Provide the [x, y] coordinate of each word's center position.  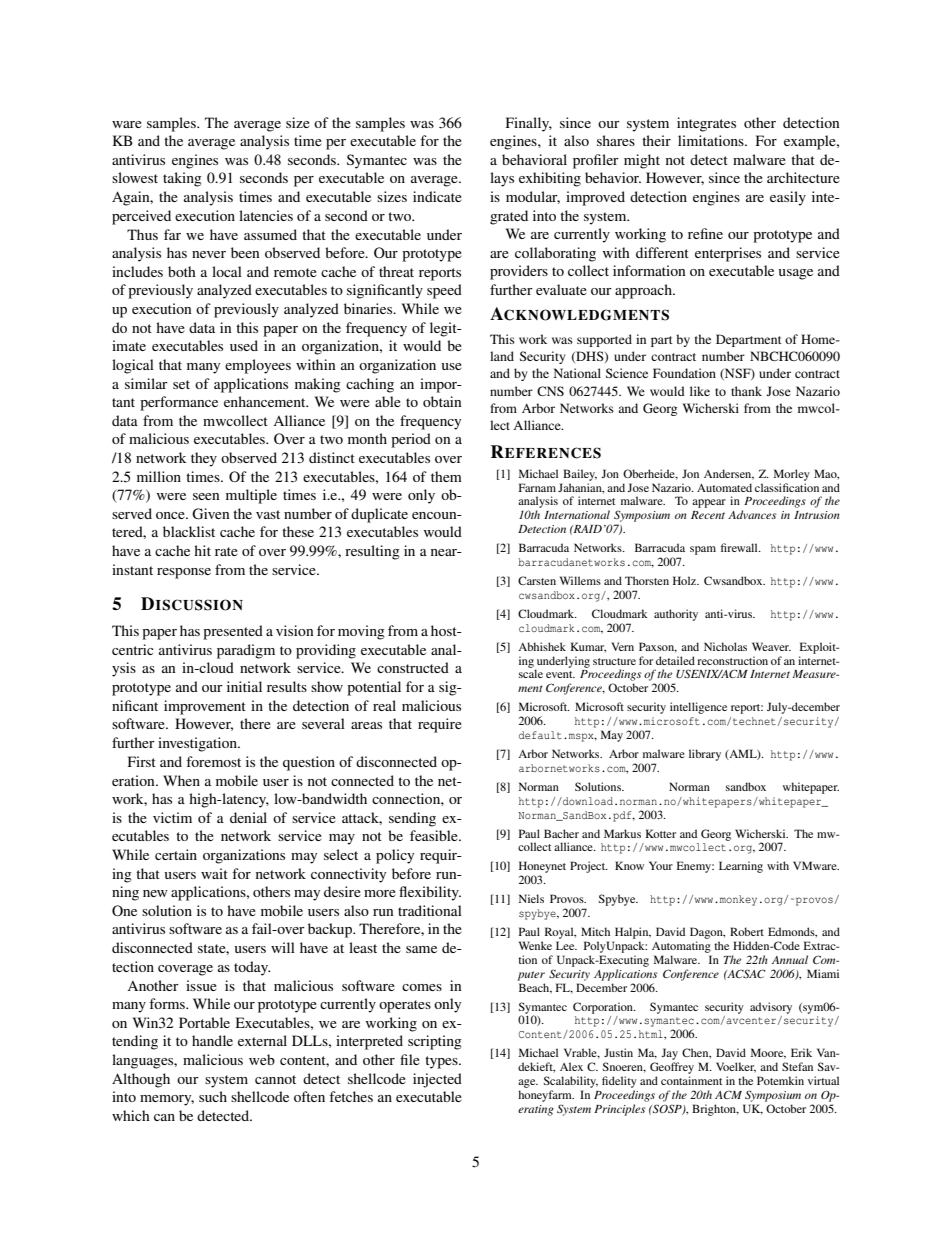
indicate [437, 196]
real [384, 705]
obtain [442, 401]
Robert [747, 931]
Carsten [537, 580]
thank [746, 391]
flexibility [430, 893]
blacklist [189, 531]
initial [244, 686]
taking [182, 179]
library [705, 755]
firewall [740, 547]
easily [788, 198]
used [244, 345]
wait [214, 873]
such [213, 1096]
